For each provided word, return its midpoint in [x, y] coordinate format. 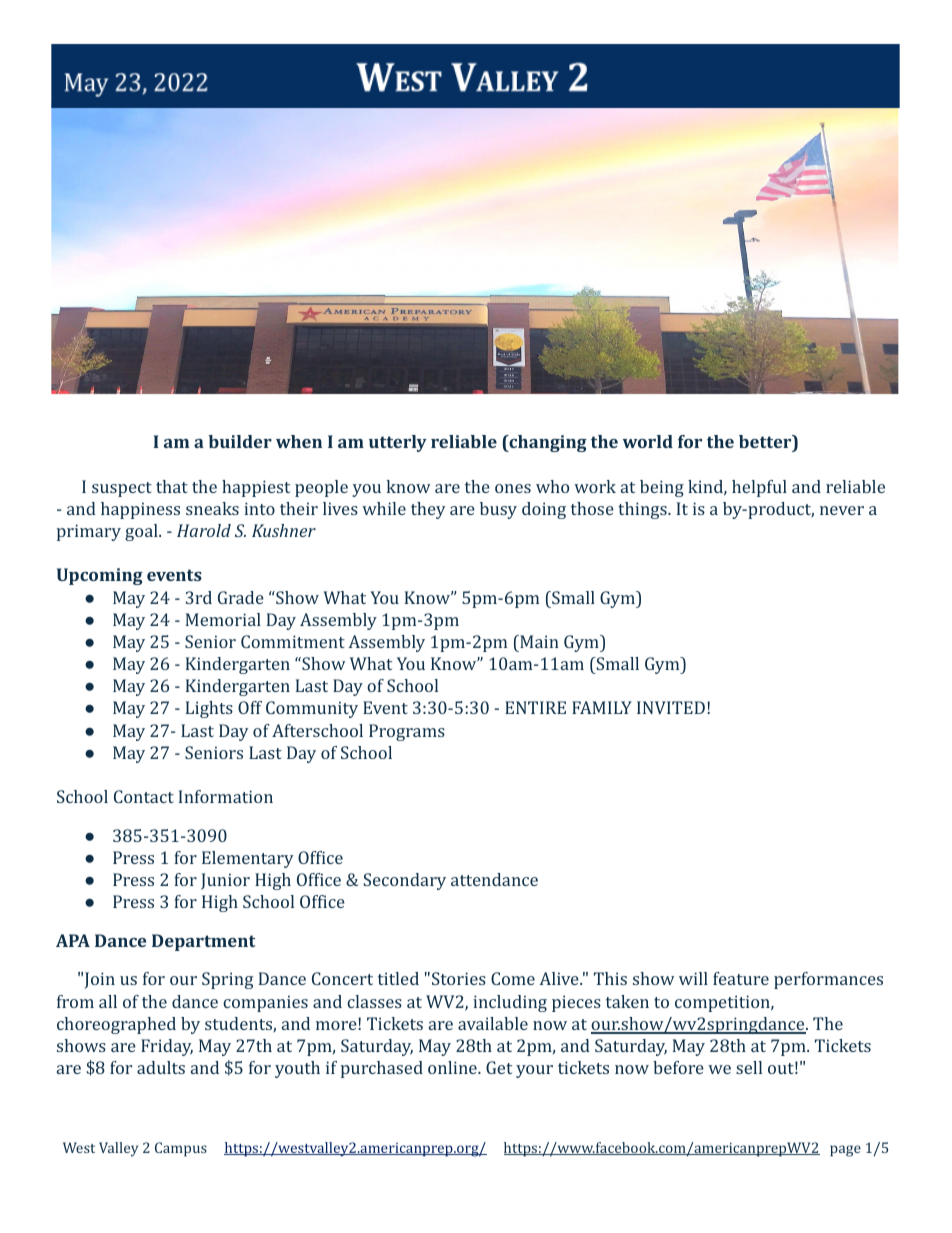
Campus [181, 1149]
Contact [144, 796]
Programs [407, 732]
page [845, 1151]
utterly [398, 443]
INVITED [671, 707]
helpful [759, 488]
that [172, 486]
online [453, 1067]
